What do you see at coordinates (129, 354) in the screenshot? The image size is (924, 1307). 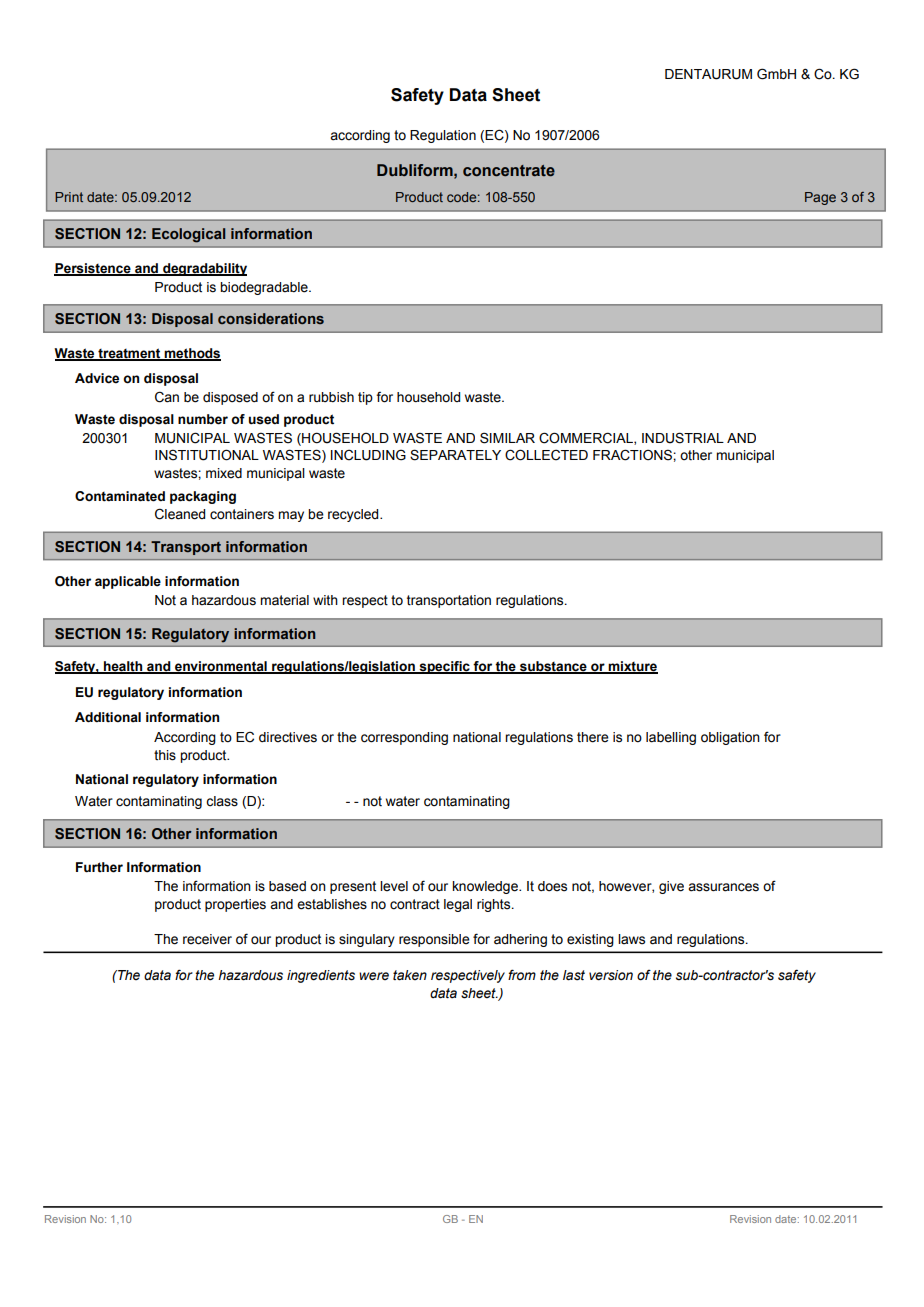 I see `treatment` at bounding box center [129, 354].
